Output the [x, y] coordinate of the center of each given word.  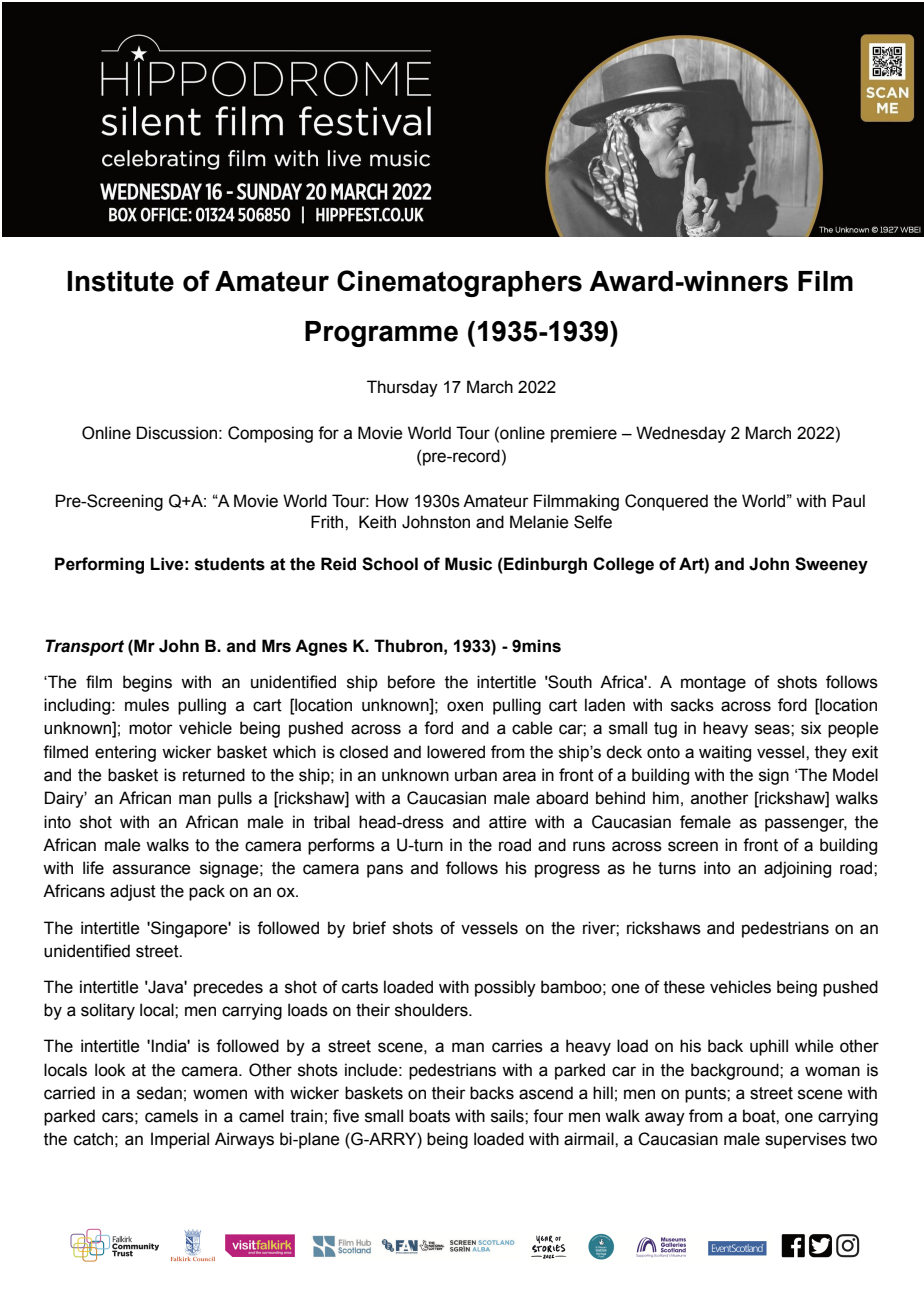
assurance [151, 869]
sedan [159, 1093]
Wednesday [681, 434]
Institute [120, 281]
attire [507, 822]
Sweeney [831, 565]
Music [468, 564]
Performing [99, 565]
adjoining [797, 869]
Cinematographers [459, 283]
